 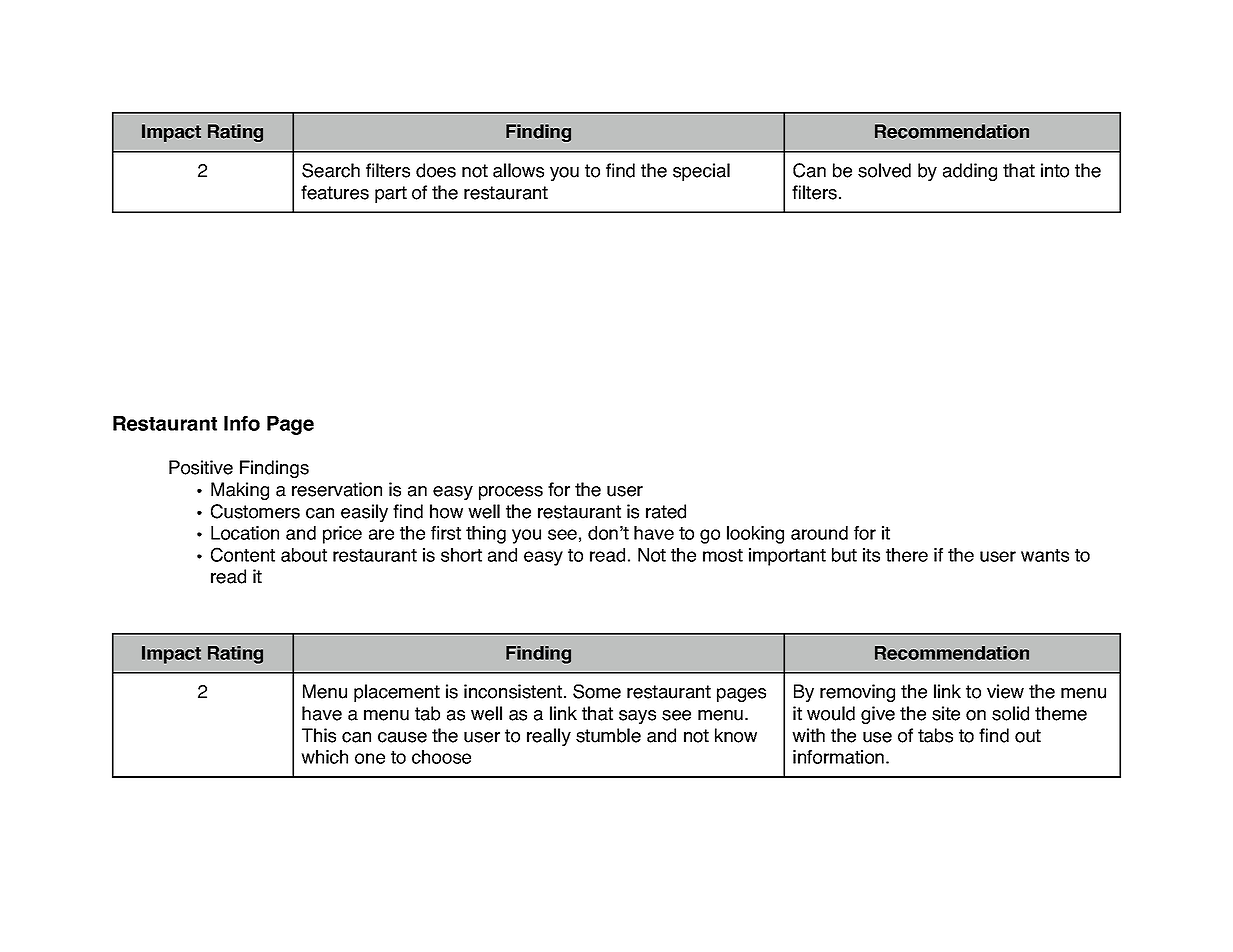 I want to click on adding, so click(x=970, y=172).
